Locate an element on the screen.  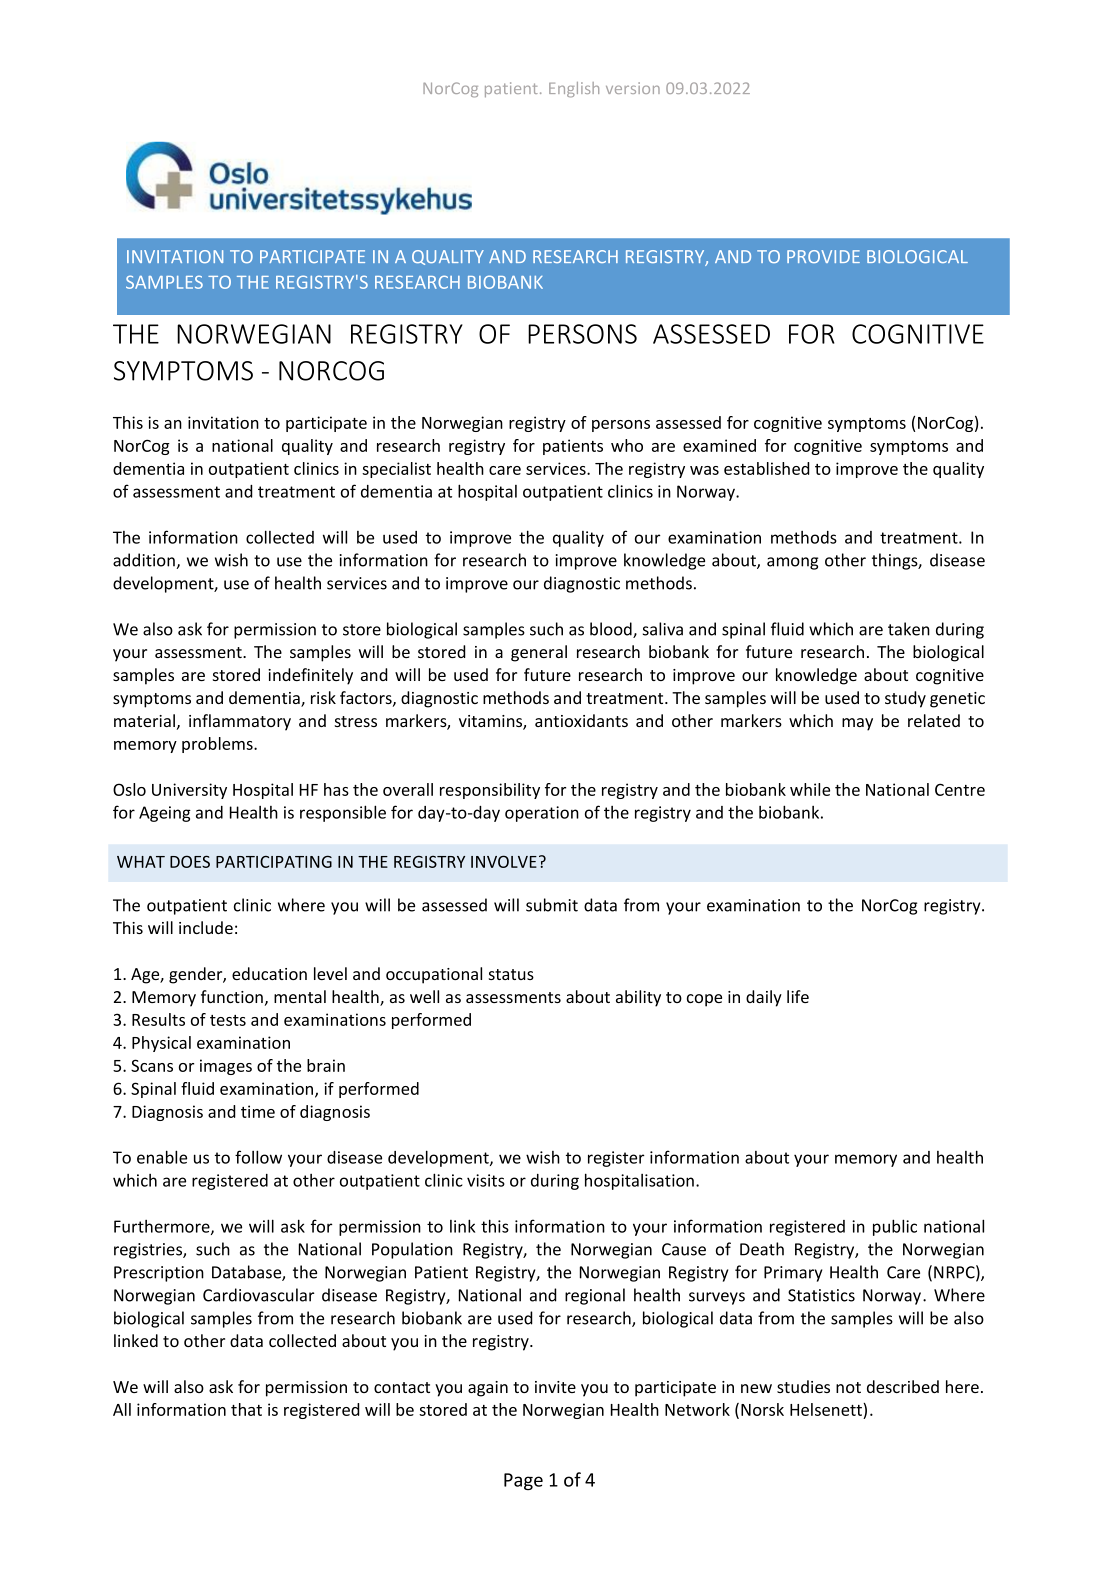
version is located at coordinates (633, 88).
